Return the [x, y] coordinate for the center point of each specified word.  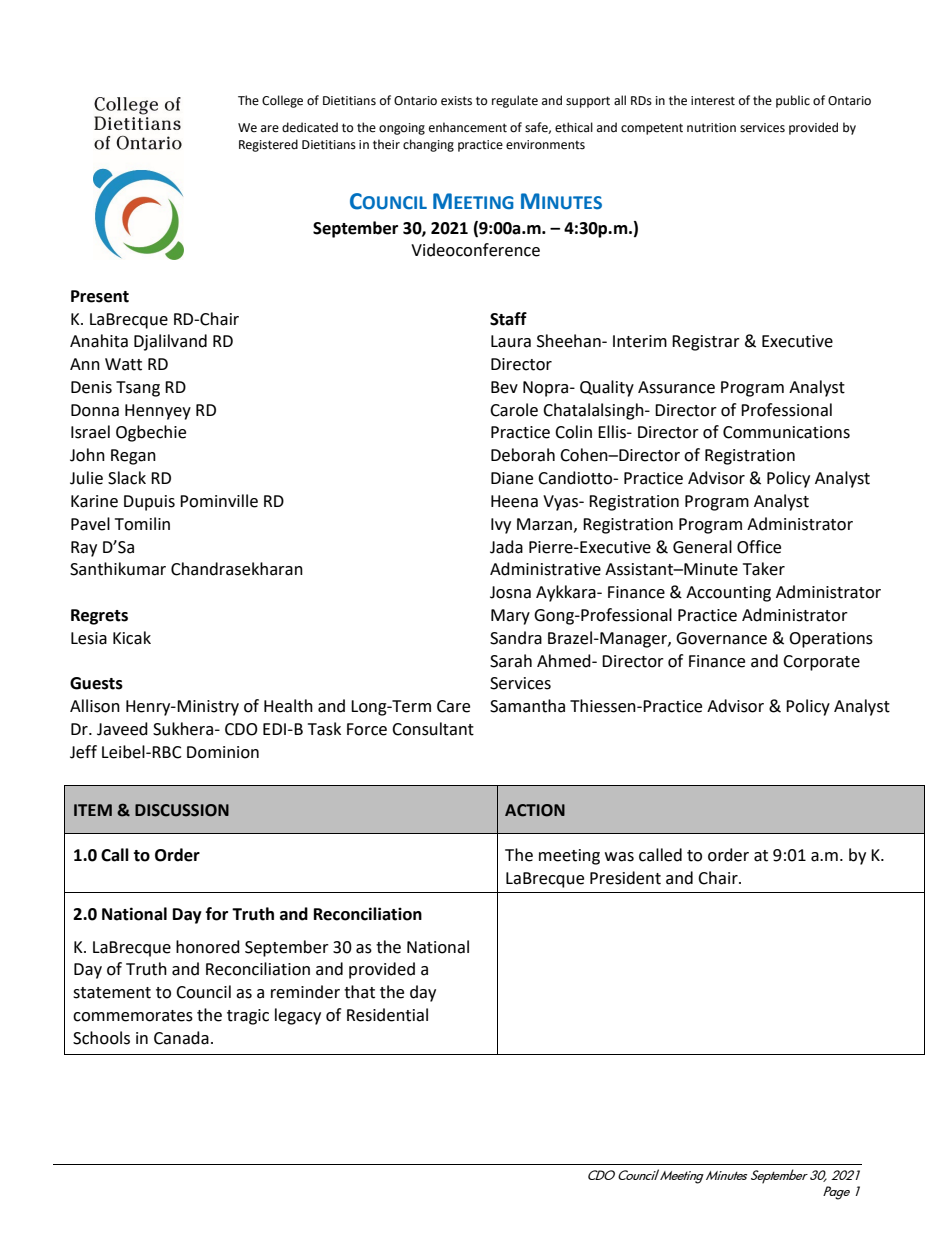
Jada [506, 547]
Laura [511, 341]
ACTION [535, 810]
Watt [123, 364]
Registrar [706, 343]
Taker [764, 569]
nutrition [711, 128]
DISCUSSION [182, 810]
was [619, 857]
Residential [387, 1015]
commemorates [133, 1016]
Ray [84, 549]
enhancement [468, 127]
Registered [268, 145]
